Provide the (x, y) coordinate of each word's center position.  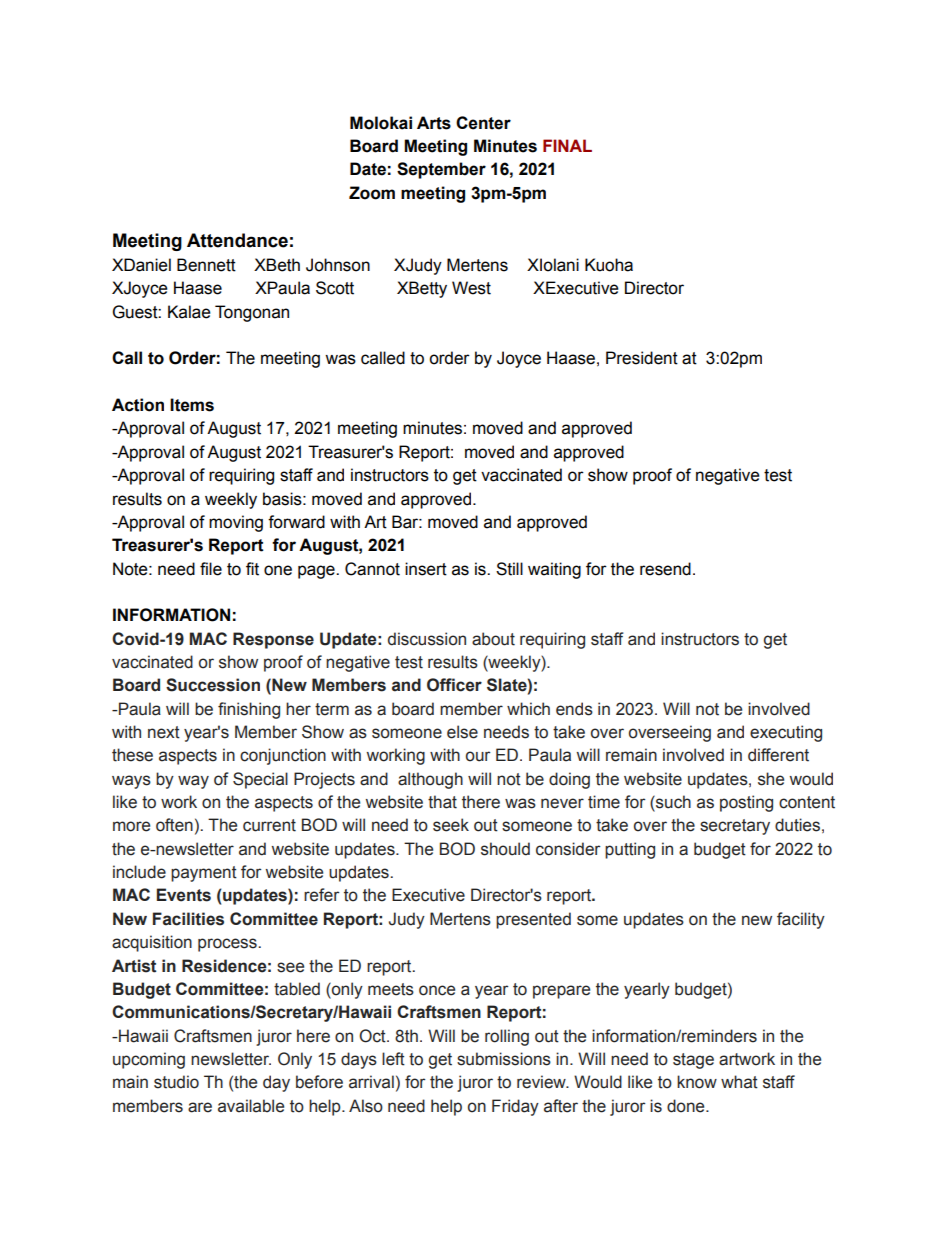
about (493, 639)
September (441, 170)
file (211, 569)
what (739, 1082)
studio (176, 1082)
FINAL (567, 145)
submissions (504, 1059)
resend (665, 569)
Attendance (237, 240)
